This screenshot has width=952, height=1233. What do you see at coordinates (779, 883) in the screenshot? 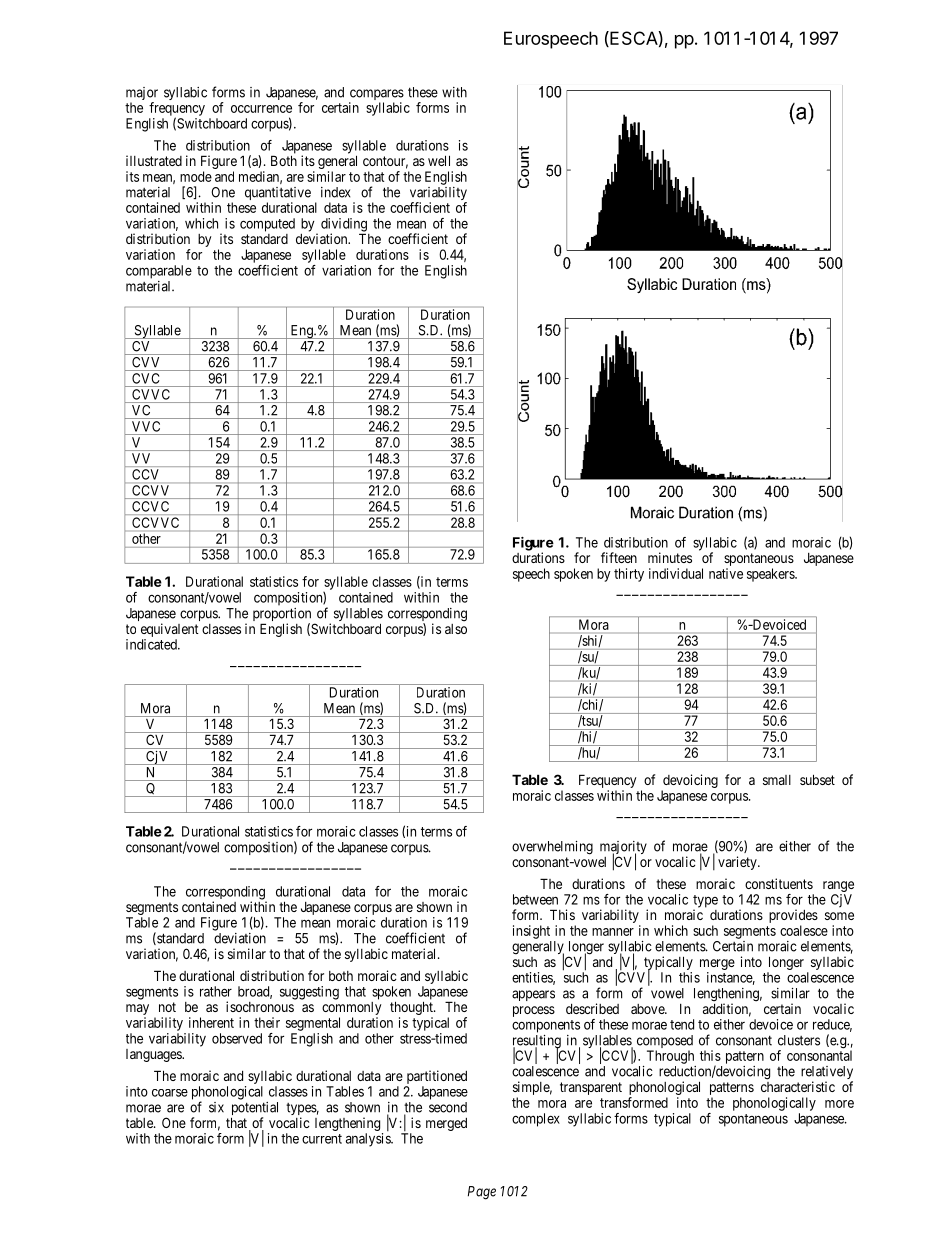
I see `constituents` at bounding box center [779, 883].
